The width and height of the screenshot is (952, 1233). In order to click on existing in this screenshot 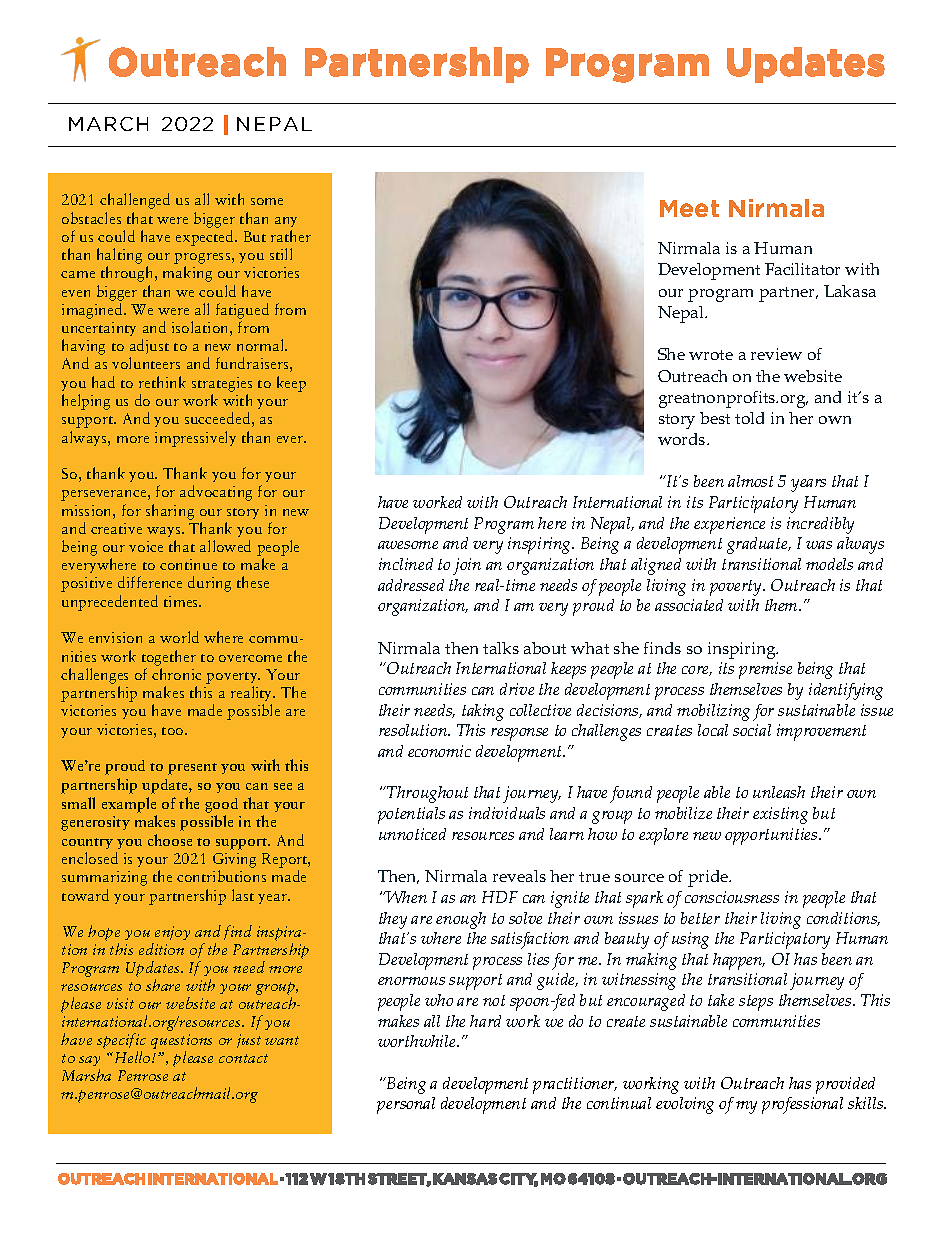, I will do `click(780, 815)`.
